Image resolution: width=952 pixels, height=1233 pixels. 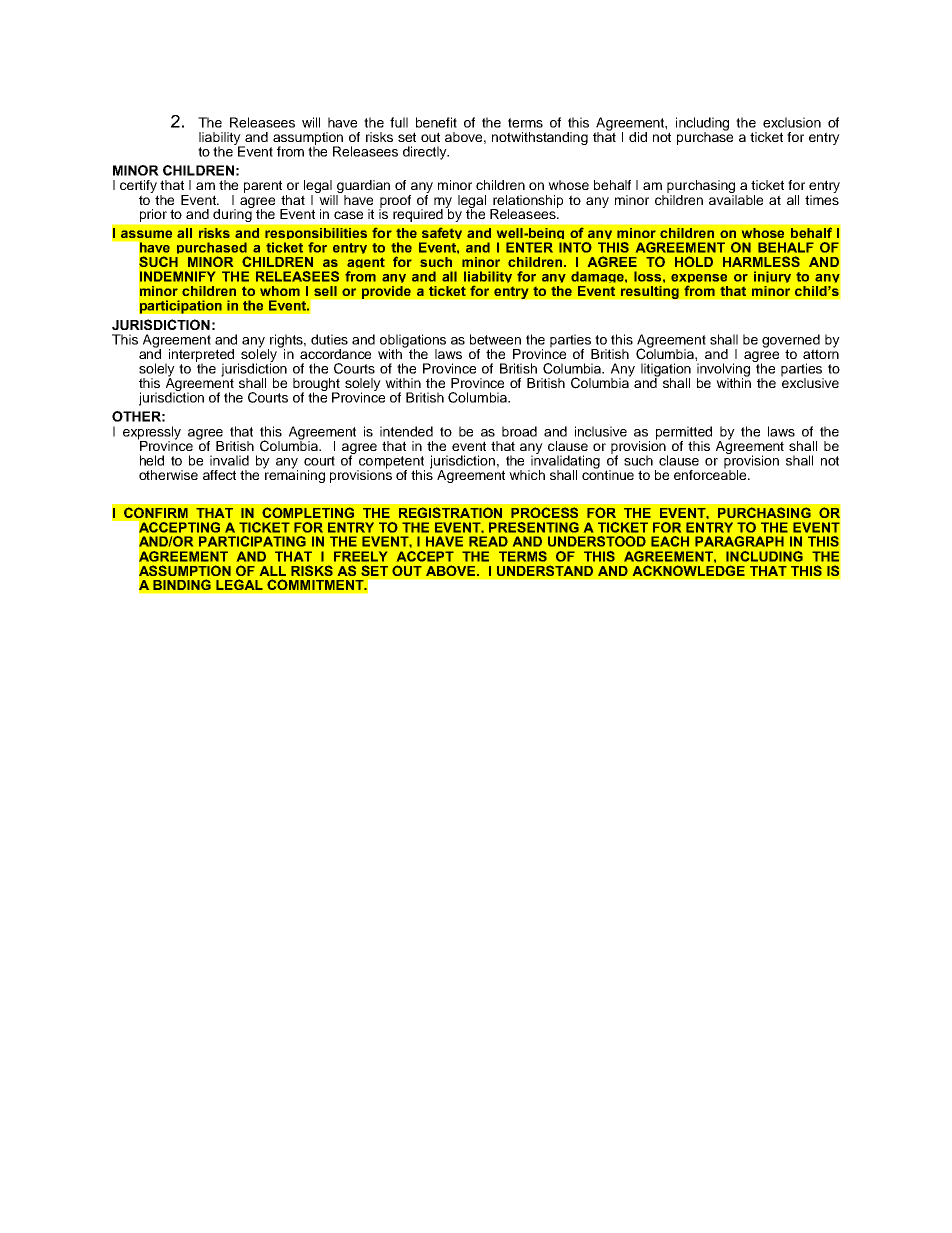 What do you see at coordinates (772, 279) in the screenshot?
I see `injury` at bounding box center [772, 279].
